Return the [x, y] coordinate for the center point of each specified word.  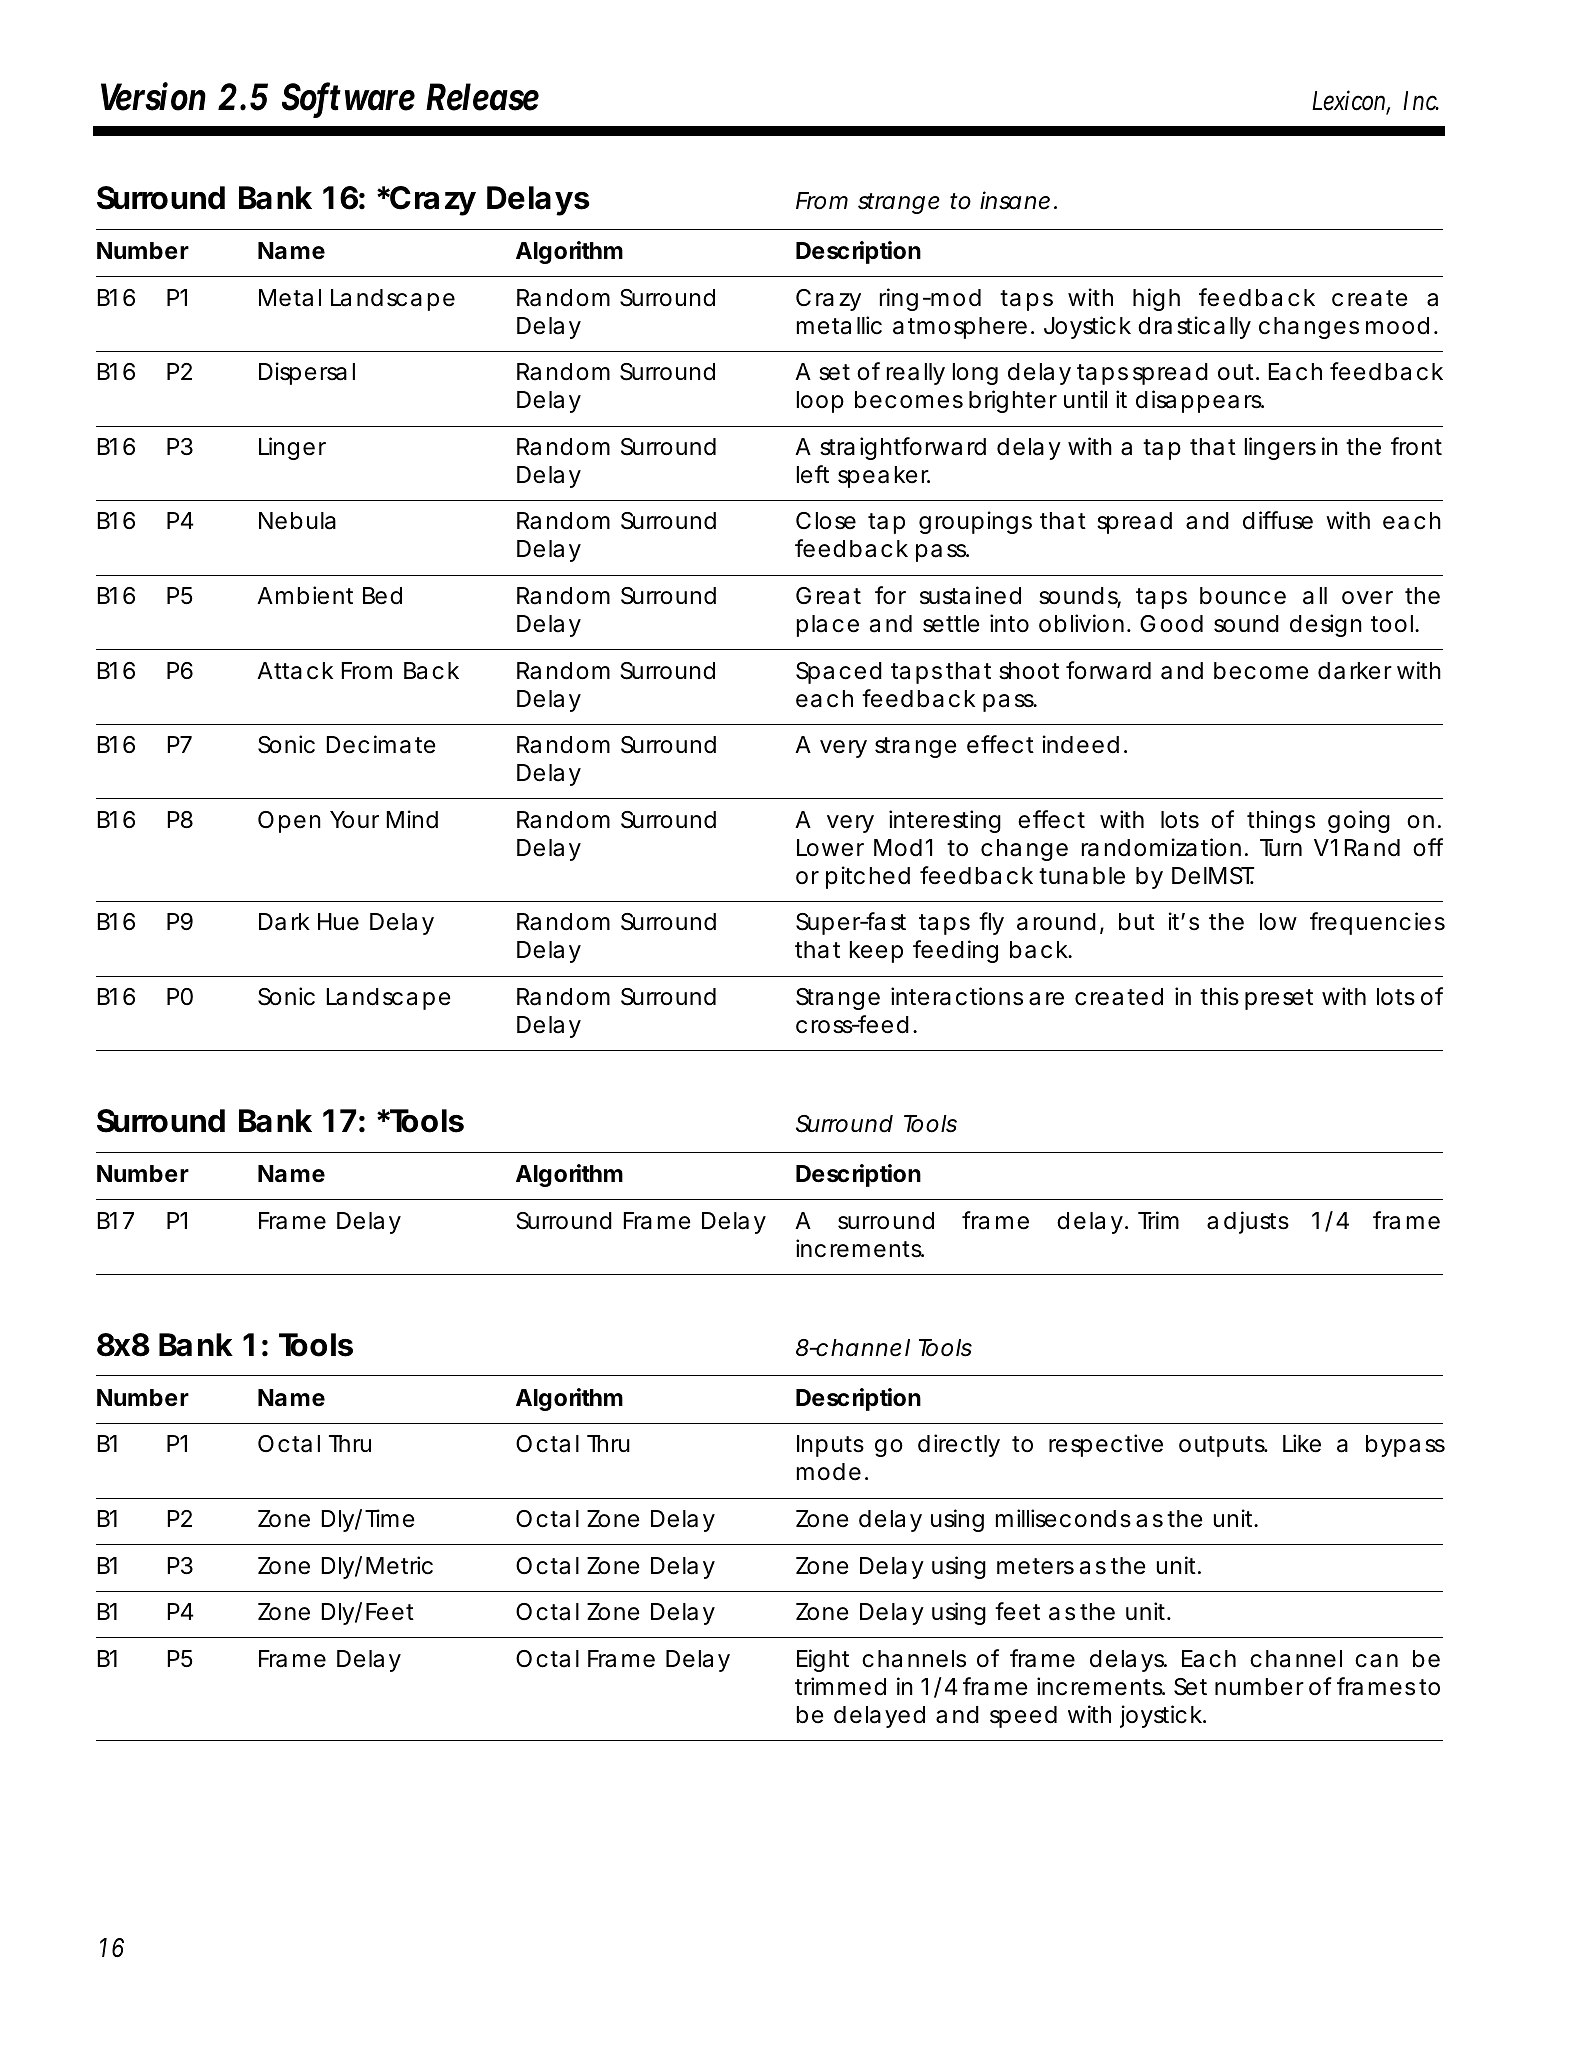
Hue [338, 922]
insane [1015, 200]
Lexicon [1351, 101]
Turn [1281, 847]
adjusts [1248, 1222]
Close [826, 521]
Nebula [297, 521]
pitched [868, 877]
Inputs [830, 1446]
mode [829, 1472]
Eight [823, 1660]
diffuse [1278, 520]
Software [348, 97]
